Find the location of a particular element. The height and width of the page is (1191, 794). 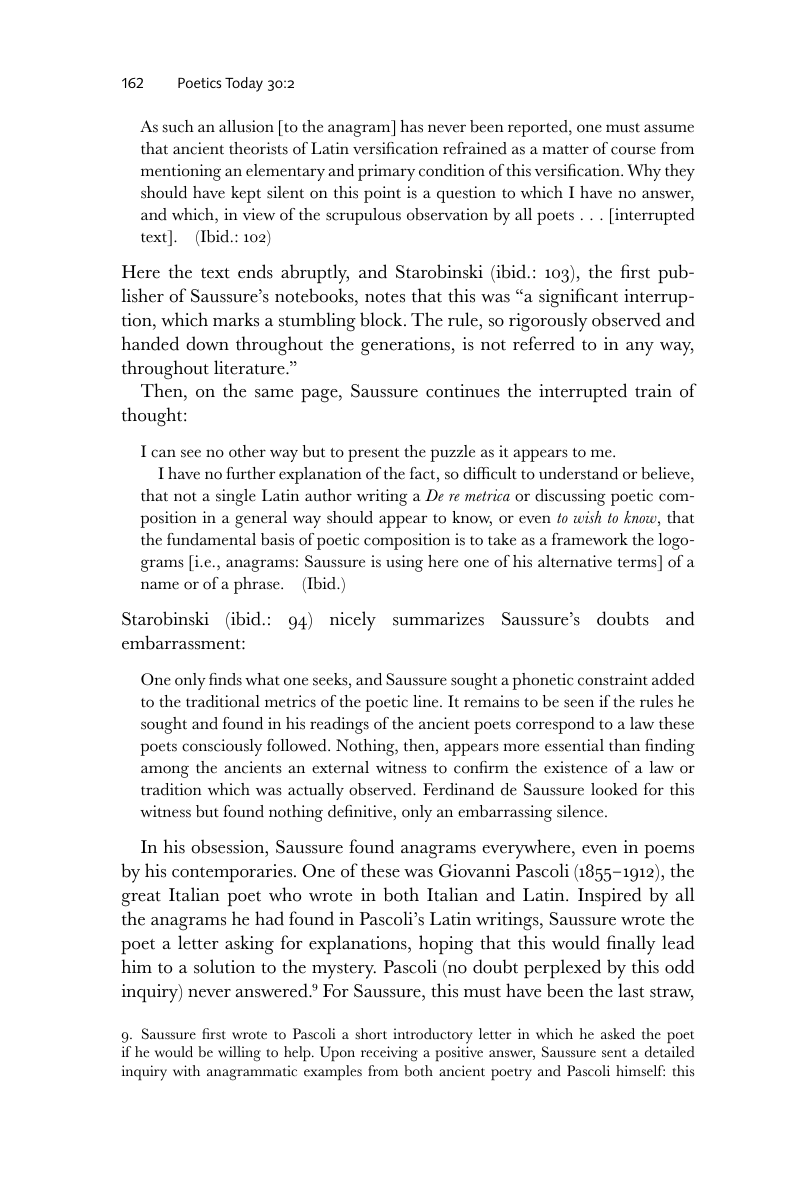

willing is located at coordinates (239, 1054).
